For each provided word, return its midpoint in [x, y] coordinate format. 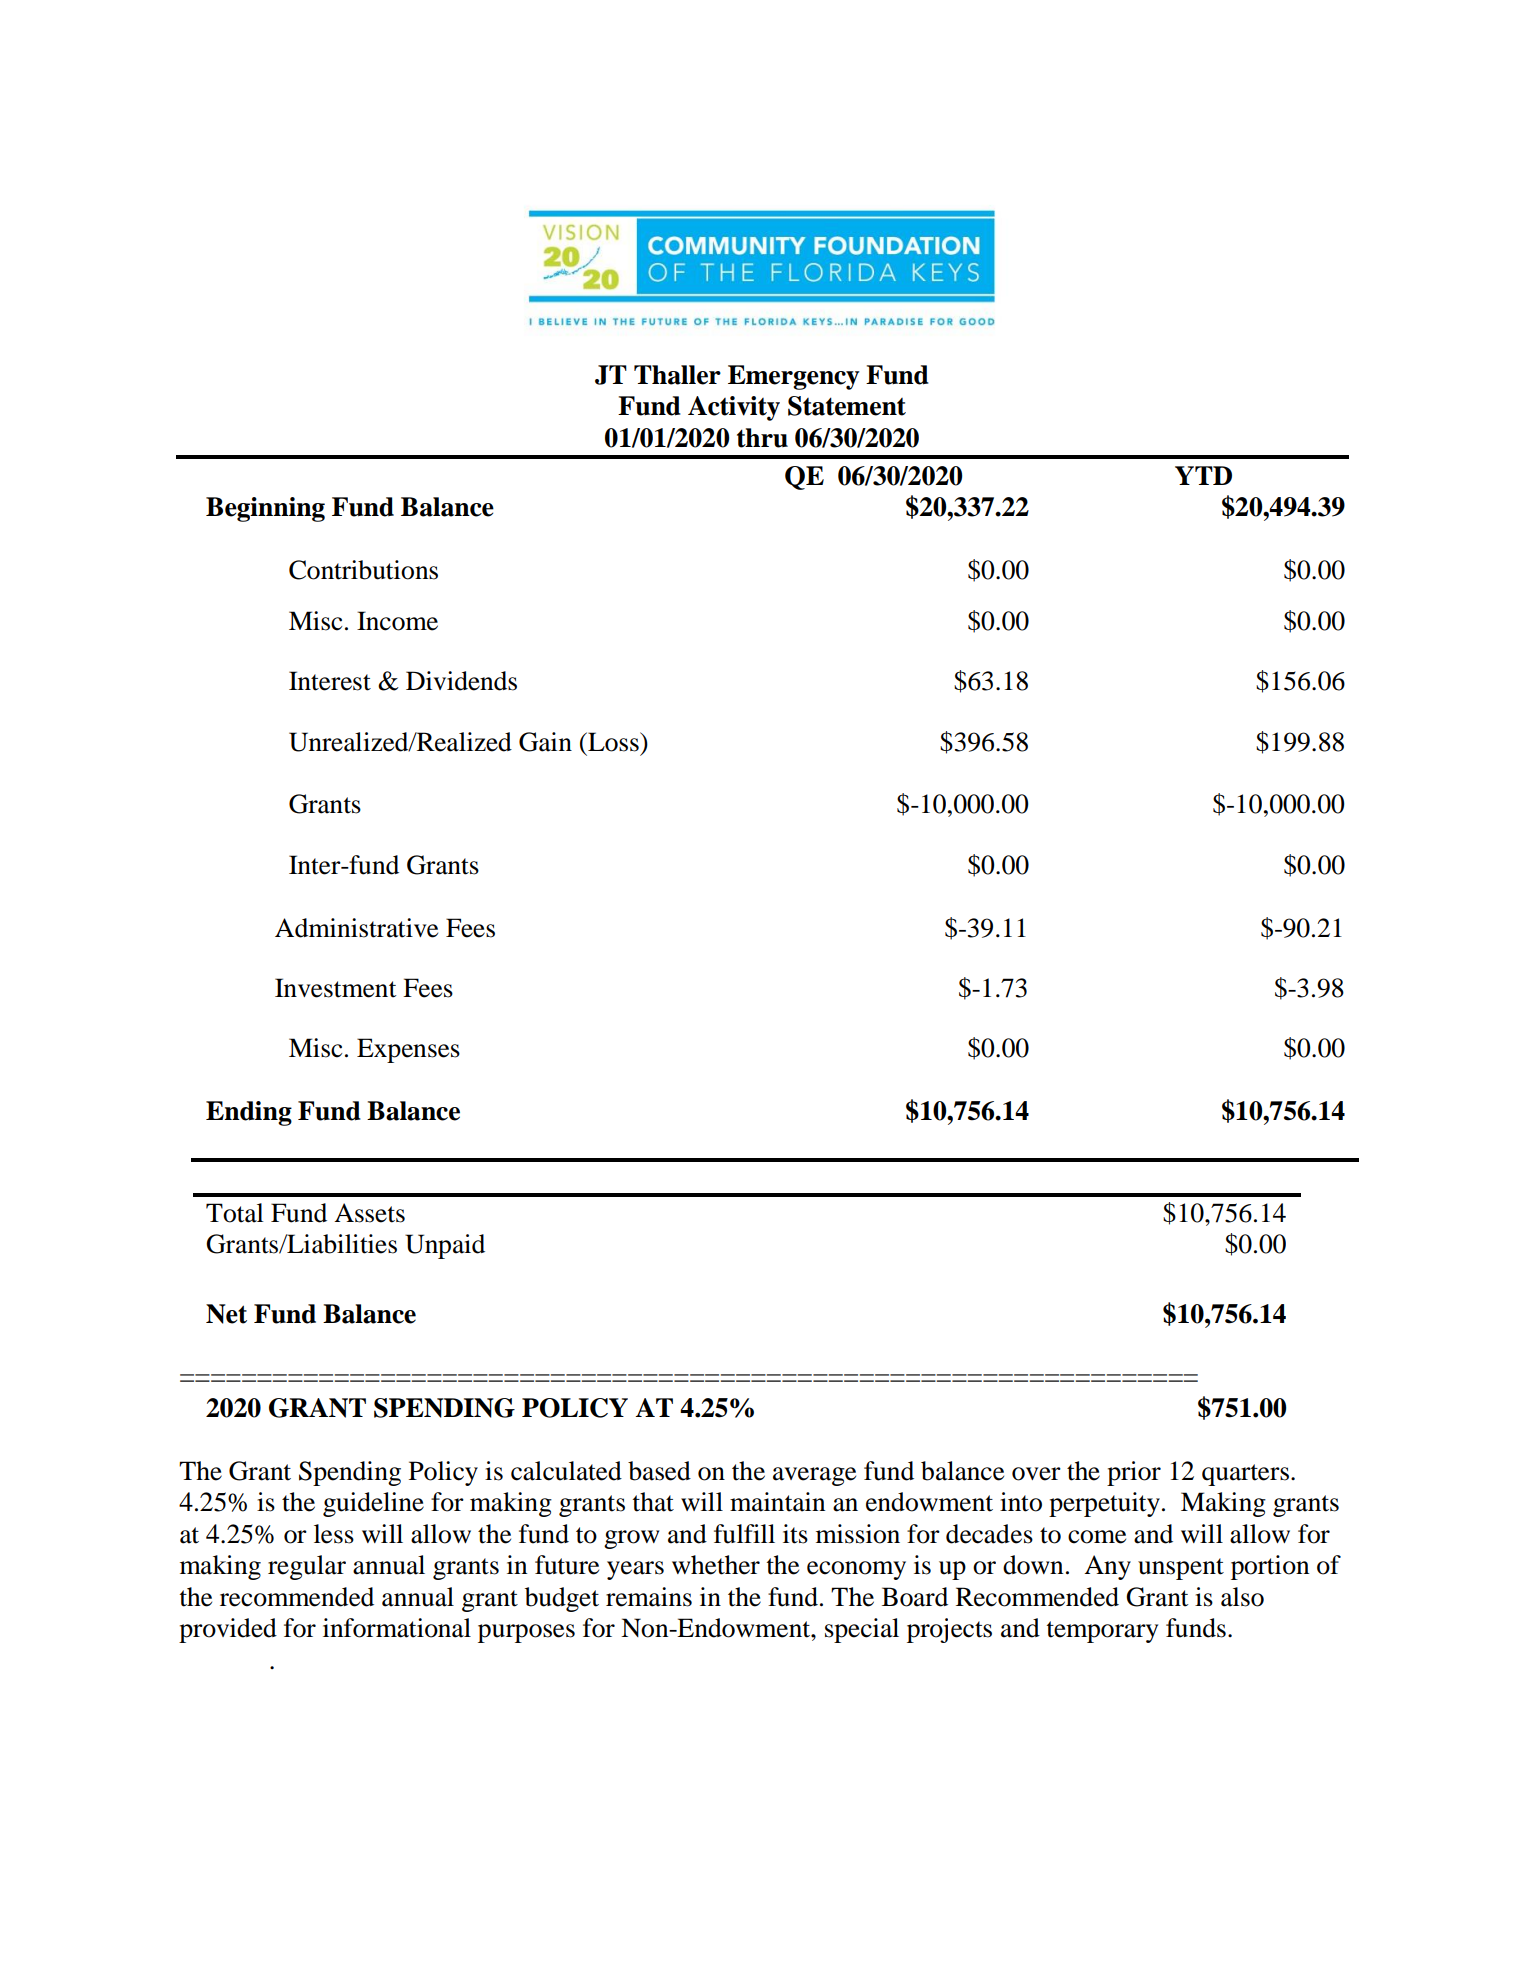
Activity [734, 408]
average [814, 1476]
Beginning [265, 509]
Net [226, 1314]
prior [1134, 1473]
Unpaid [445, 1246]
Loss [613, 742]
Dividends [461, 681]
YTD [1203, 475]
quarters [1245, 1475]
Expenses [408, 1050]
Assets [369, 1213]
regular [307, 1567]
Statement [847, 406]
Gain [545, 742]
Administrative [356, 928]
